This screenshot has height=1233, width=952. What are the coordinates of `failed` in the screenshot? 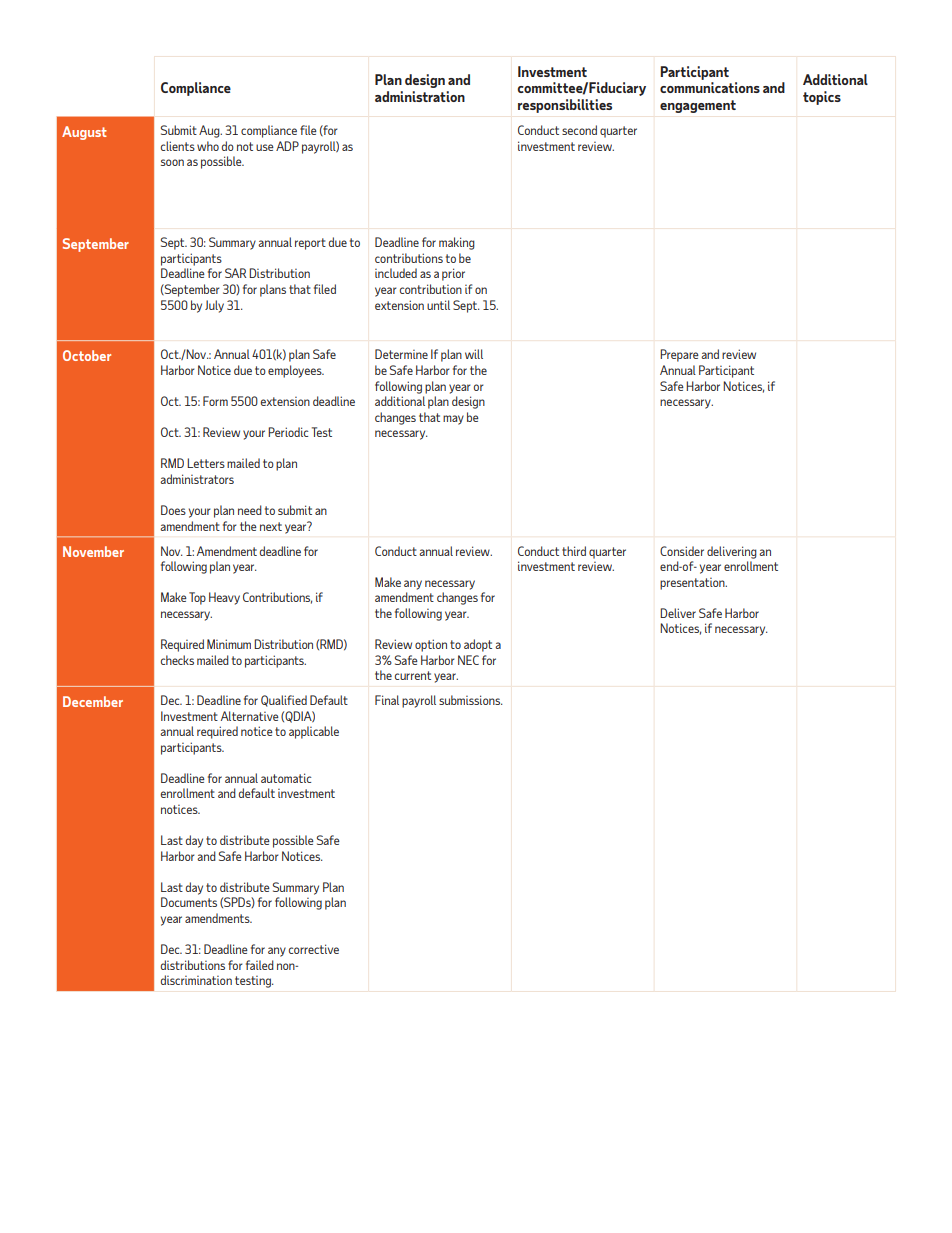 It's located at (260, 965).
